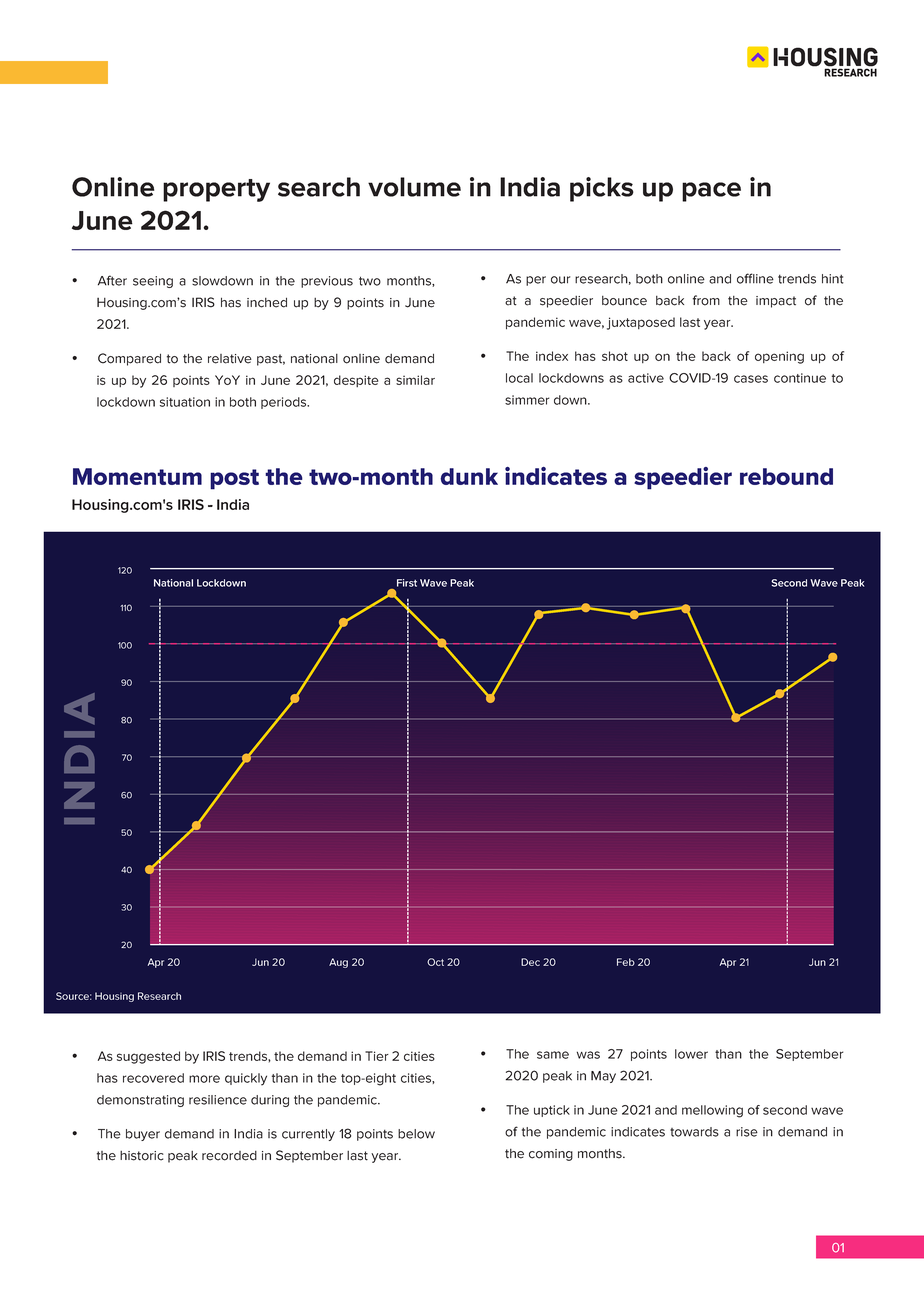  Describe the element at coordinates (416, 1134) in the screenshot. I see `below` at that location.
